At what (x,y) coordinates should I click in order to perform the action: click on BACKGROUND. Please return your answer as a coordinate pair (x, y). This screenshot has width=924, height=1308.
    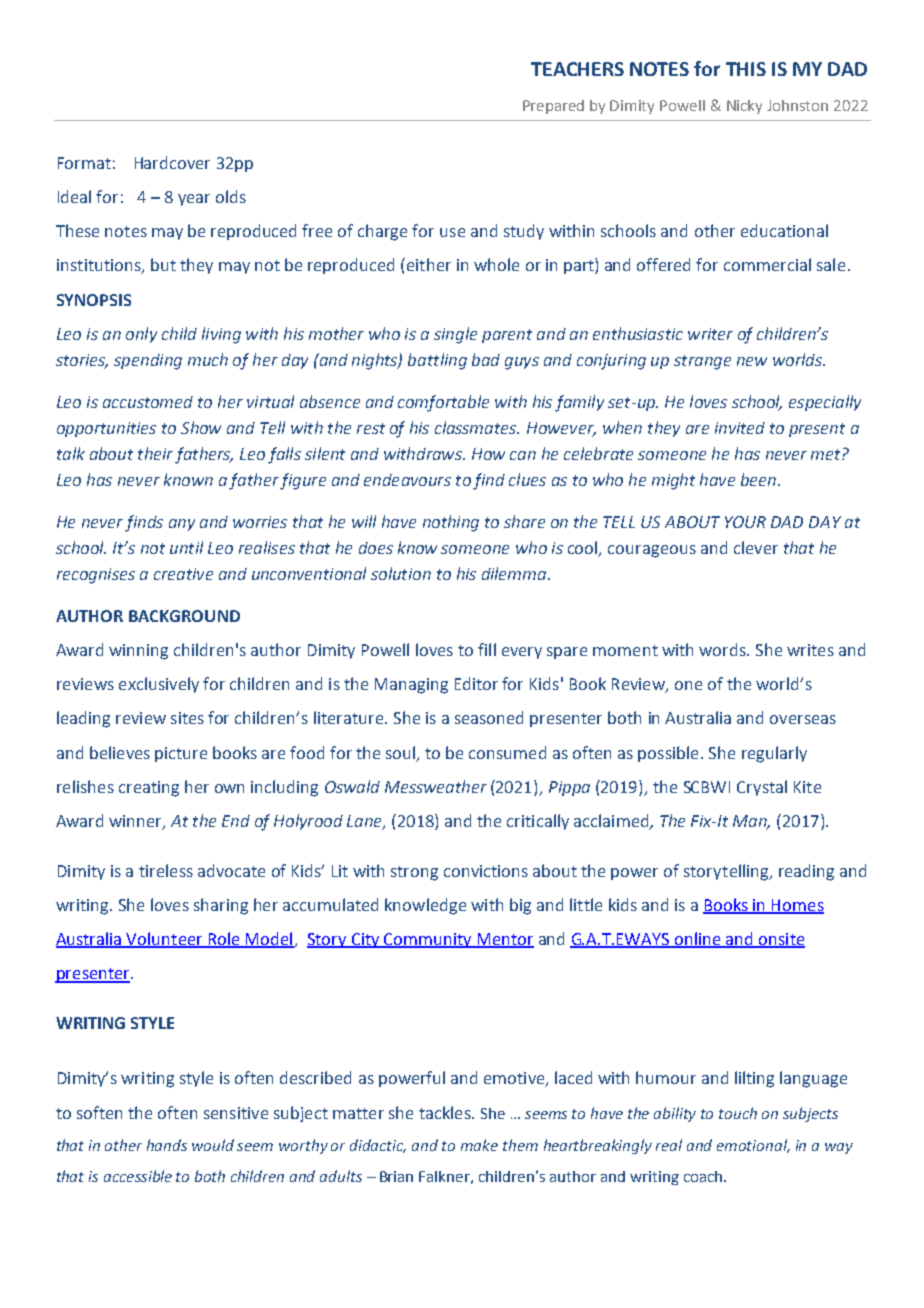
    Looking at the image, I should click on (184, 616).
